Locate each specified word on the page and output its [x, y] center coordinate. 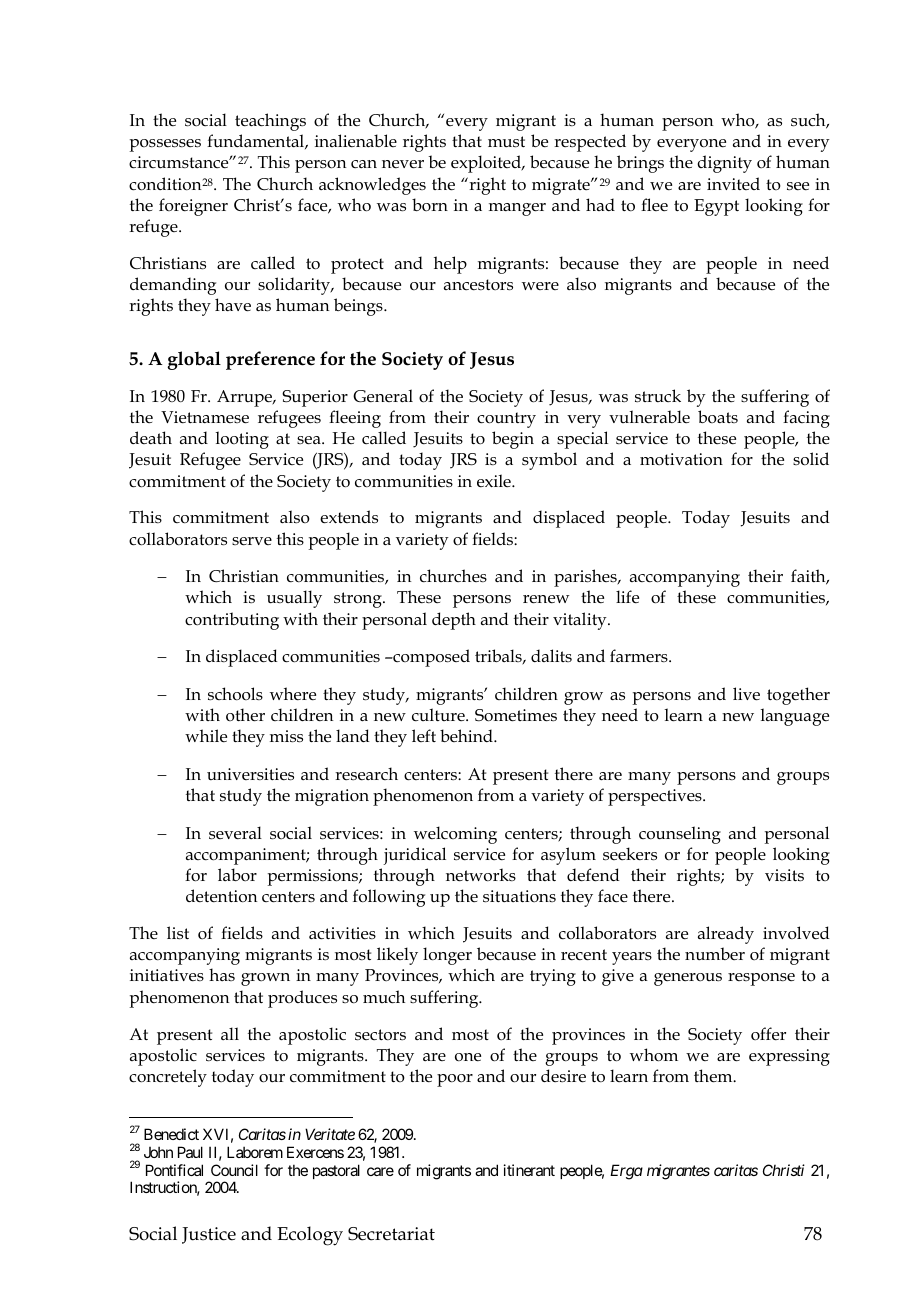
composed [430, 658]
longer [447, 956]
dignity [724, 164]
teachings [270, 122]
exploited [487, 164]
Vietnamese [205, 417]
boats [718, 416]
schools [235, 694]
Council [234, 1170]
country [506, 420]
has [222, 974]
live [746, 694]
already [726, 935]
